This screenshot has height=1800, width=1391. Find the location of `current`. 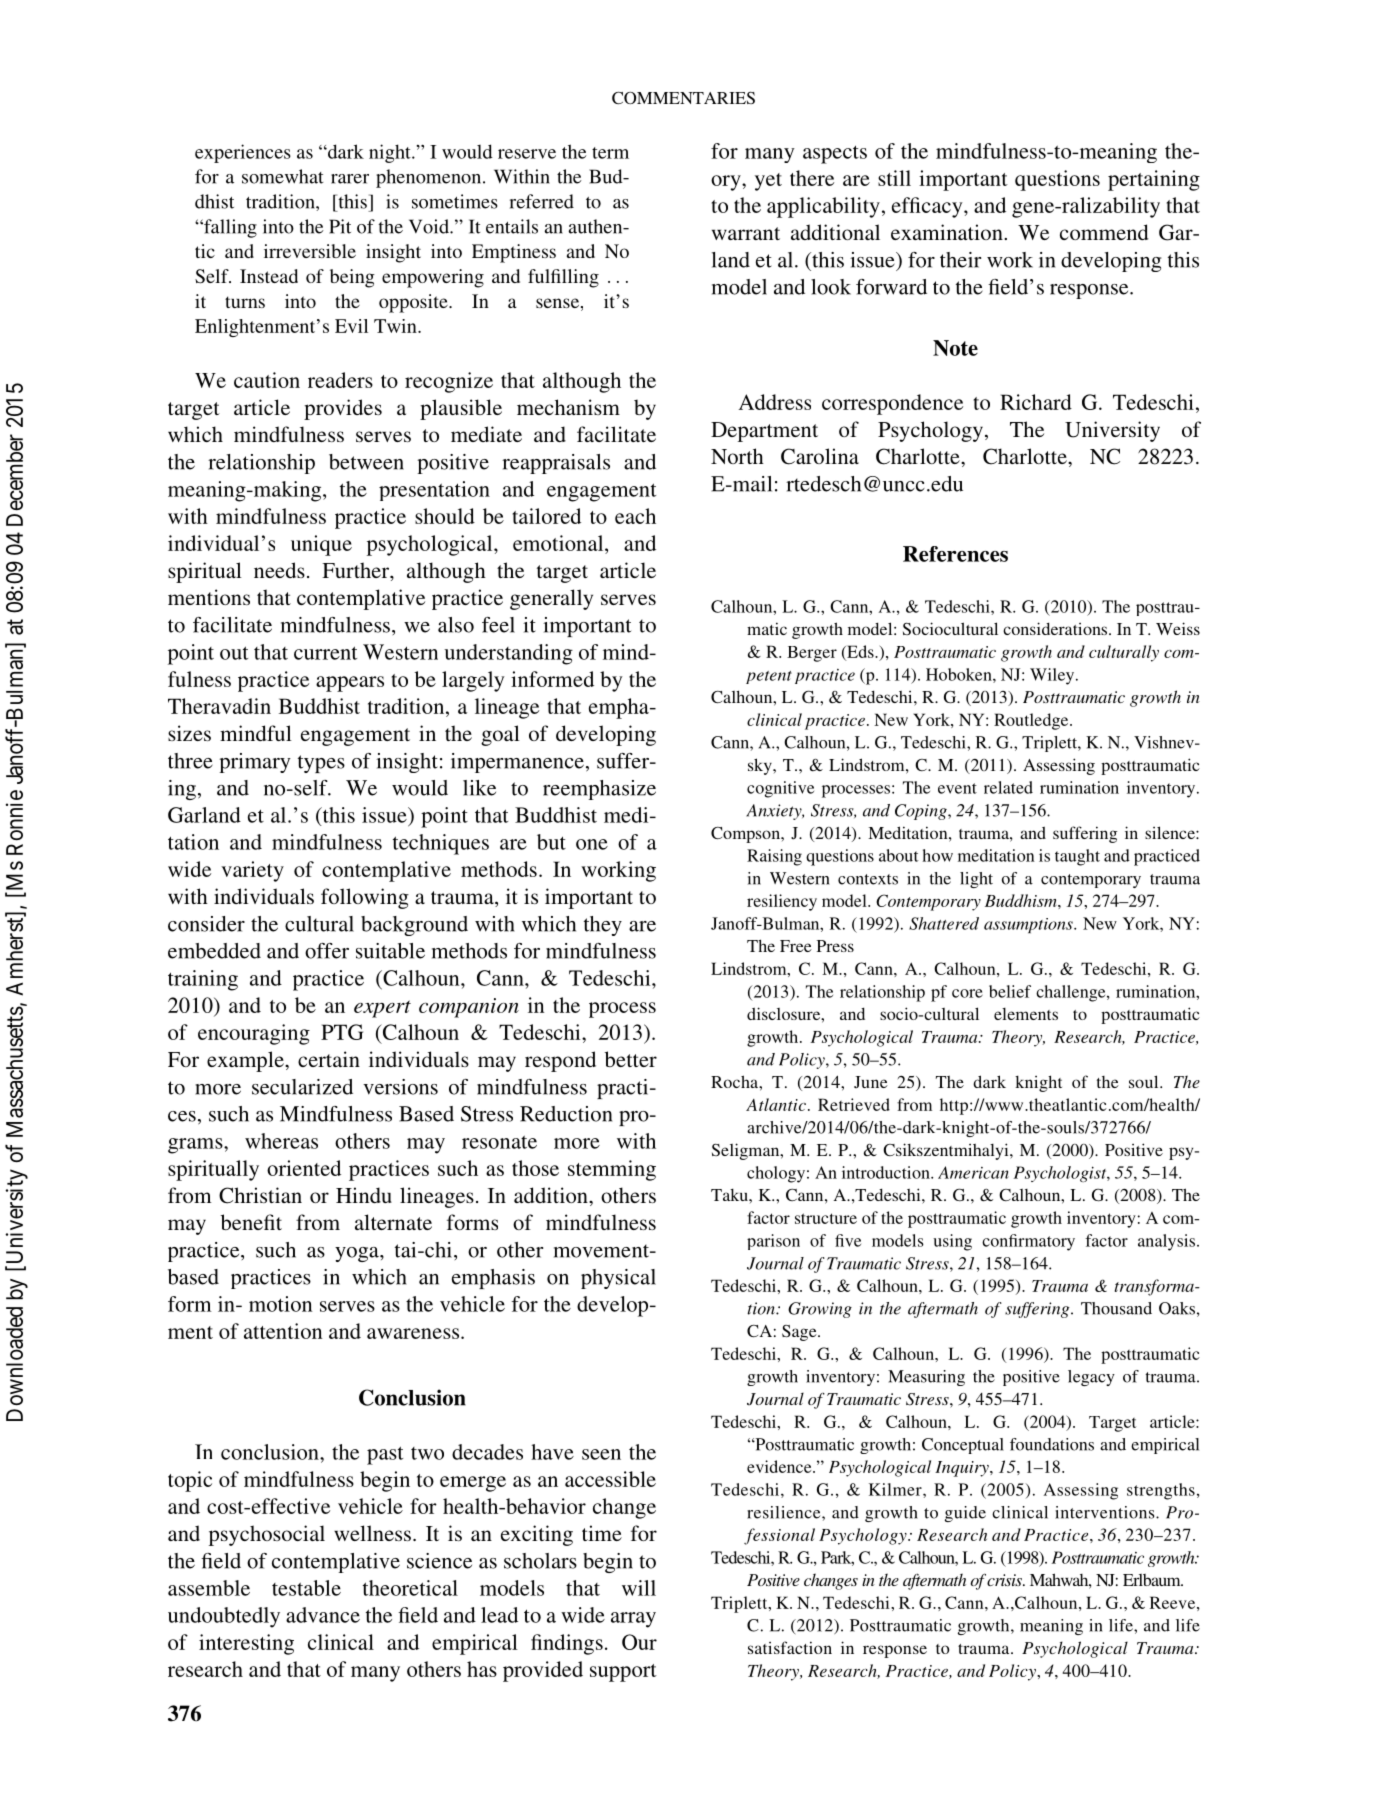

current is located at coordinates (325, 653).
